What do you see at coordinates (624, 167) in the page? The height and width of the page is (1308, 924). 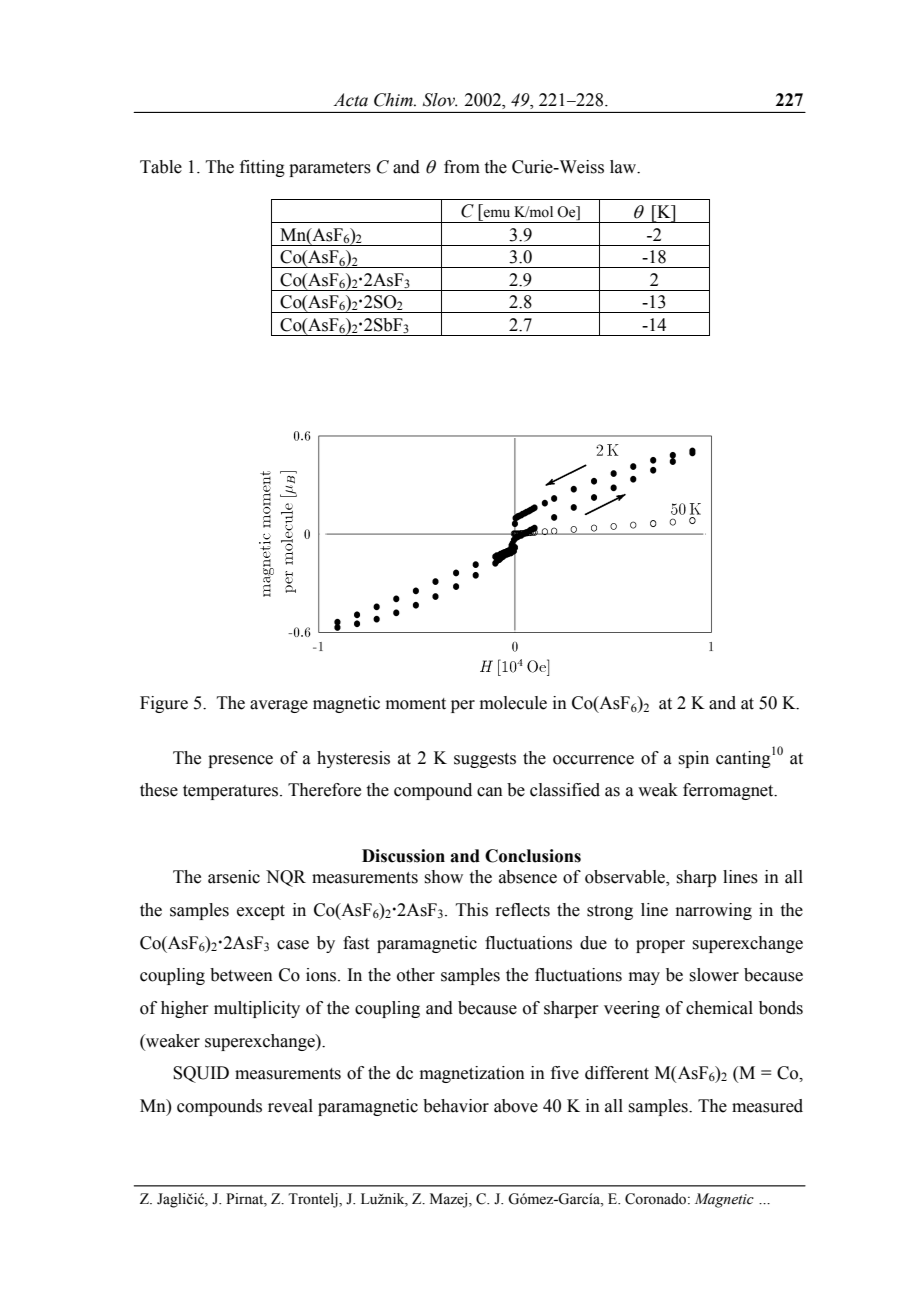 I see `law` at bounding box center [624, 167].
